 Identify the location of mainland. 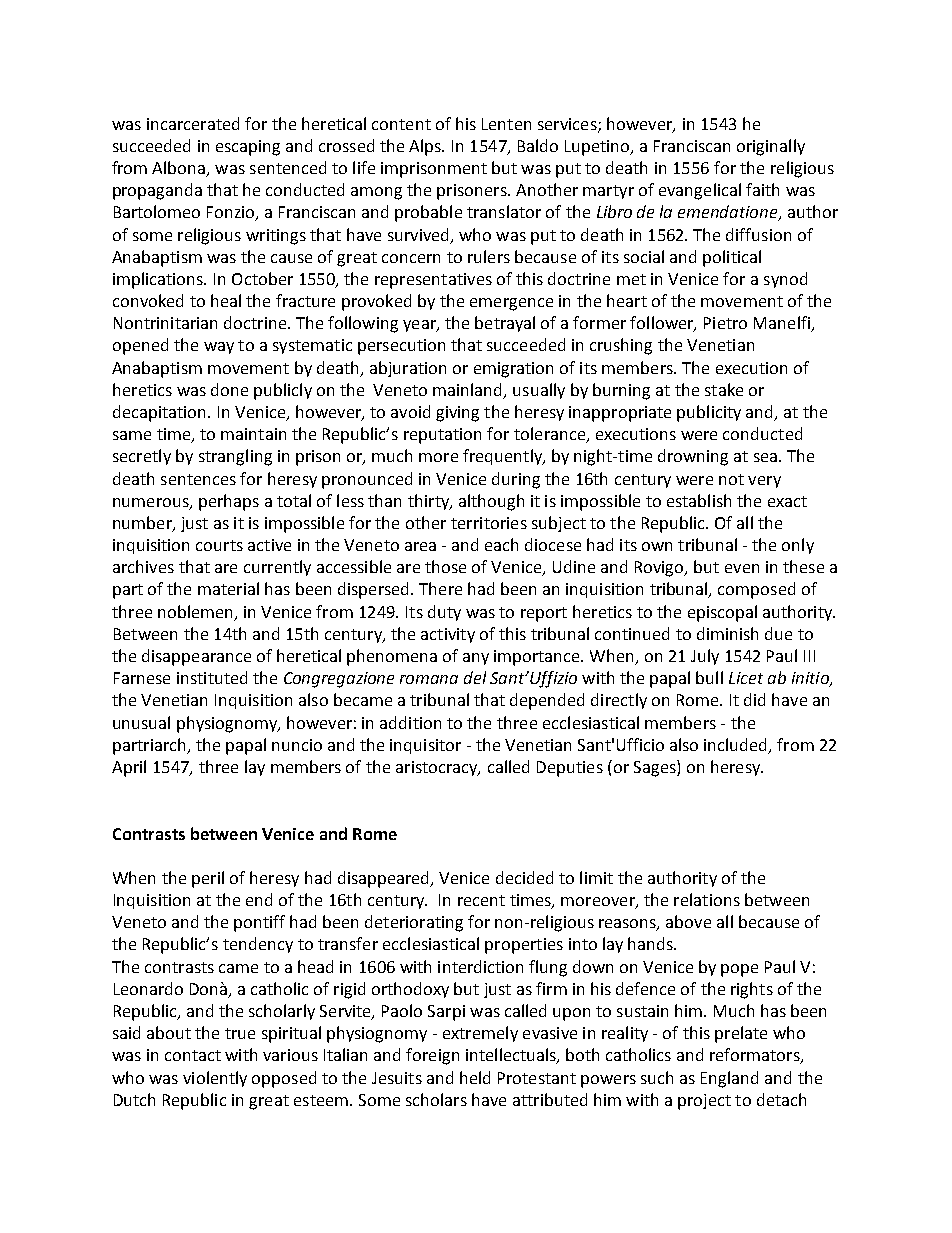
(469, 390).
